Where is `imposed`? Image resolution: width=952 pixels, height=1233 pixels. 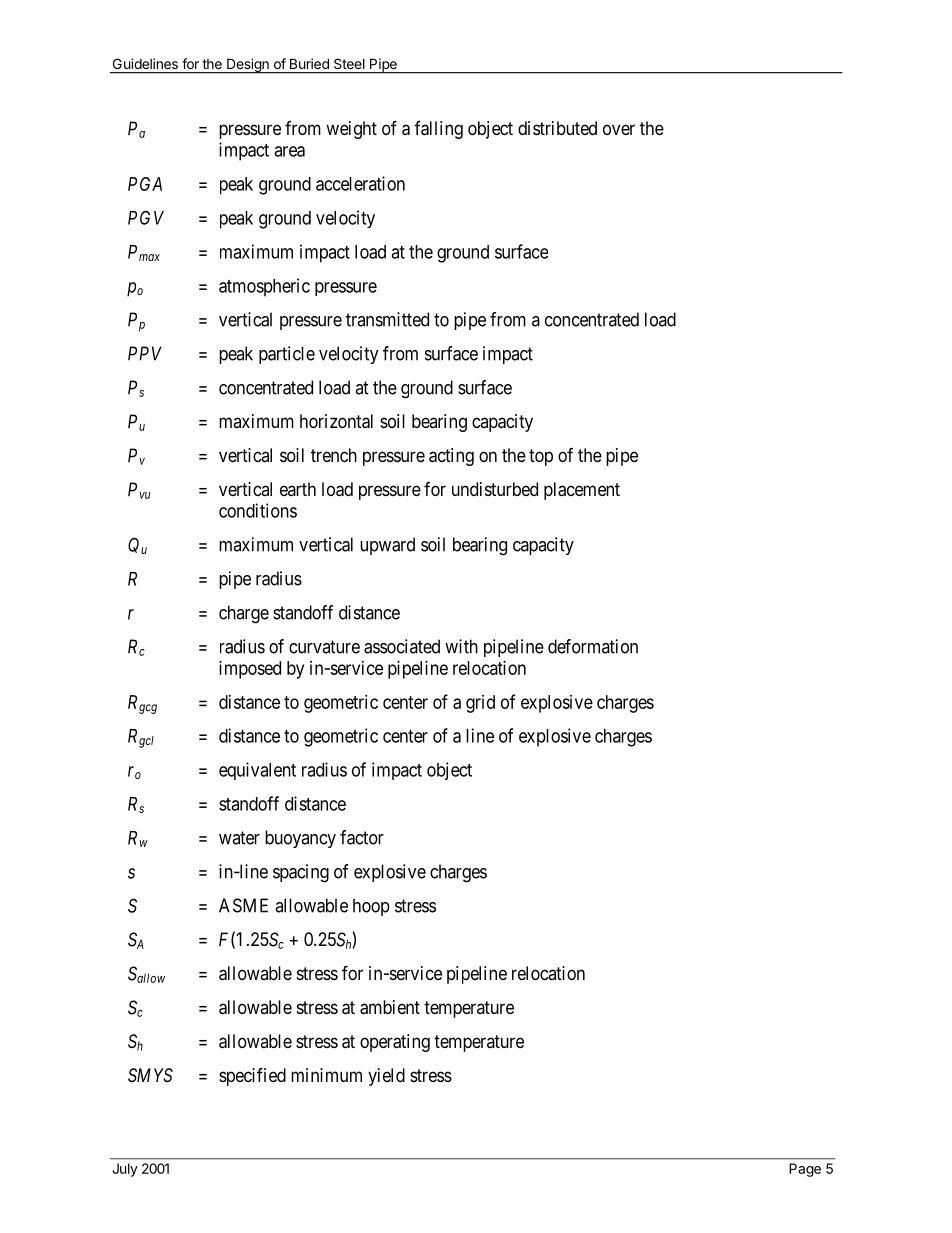
imposed is located at coordinates (250, 670).
